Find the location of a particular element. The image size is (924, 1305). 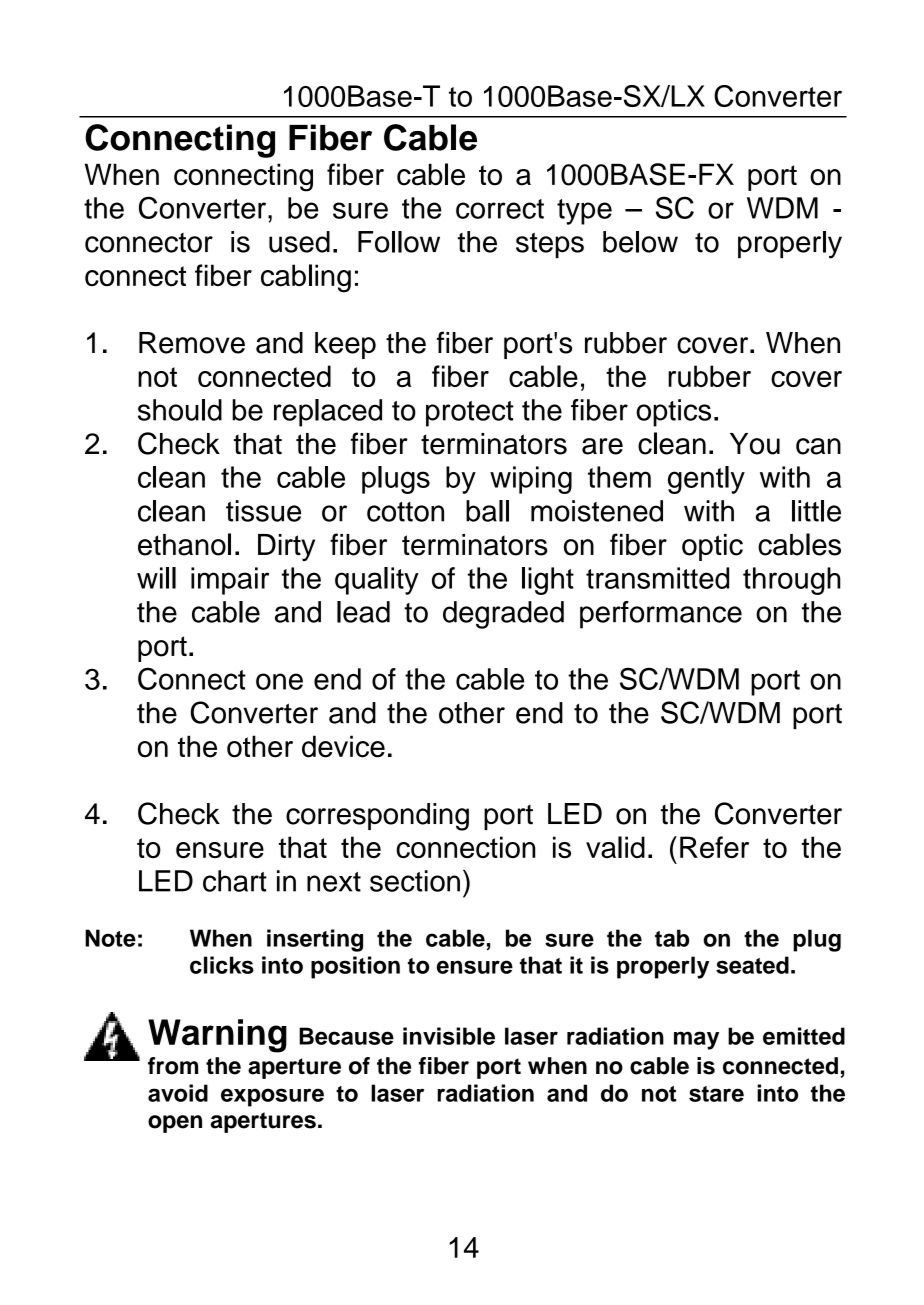

used is located at coordinates (299, 242).
